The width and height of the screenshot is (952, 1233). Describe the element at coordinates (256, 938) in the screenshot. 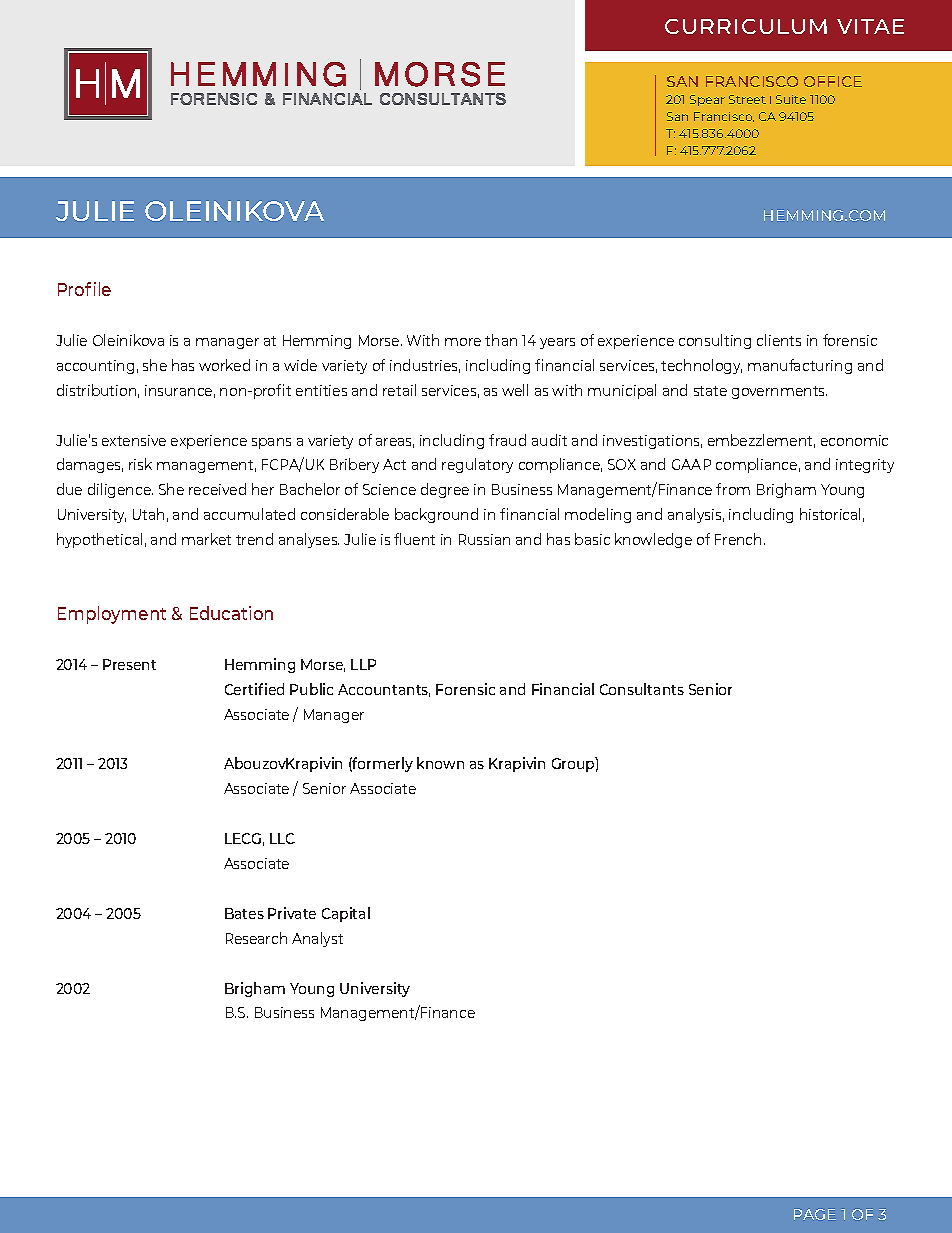

I see `Research` at that location.
